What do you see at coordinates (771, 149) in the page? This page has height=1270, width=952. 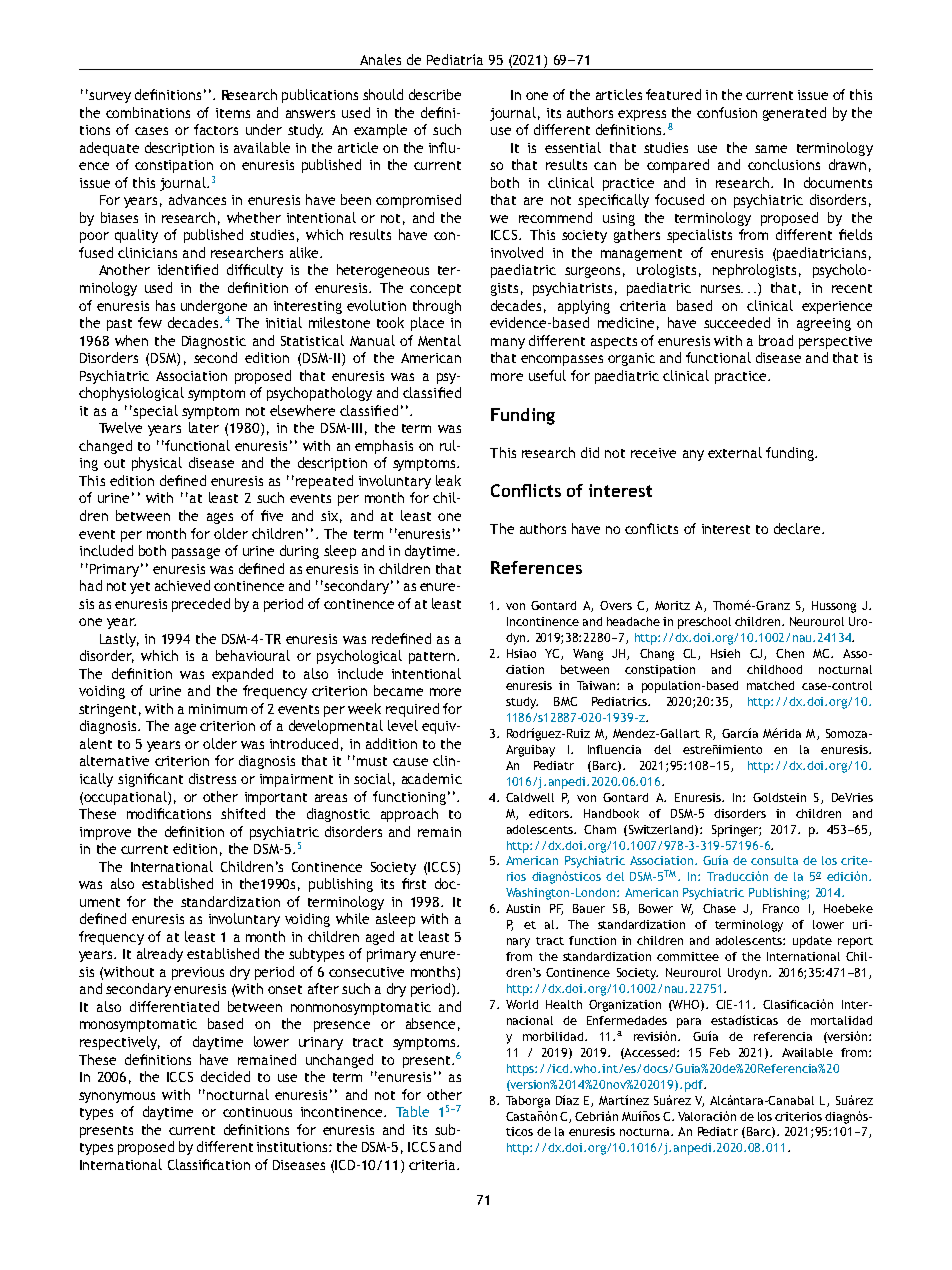 I see `same` at bounding box center [771, 149].
